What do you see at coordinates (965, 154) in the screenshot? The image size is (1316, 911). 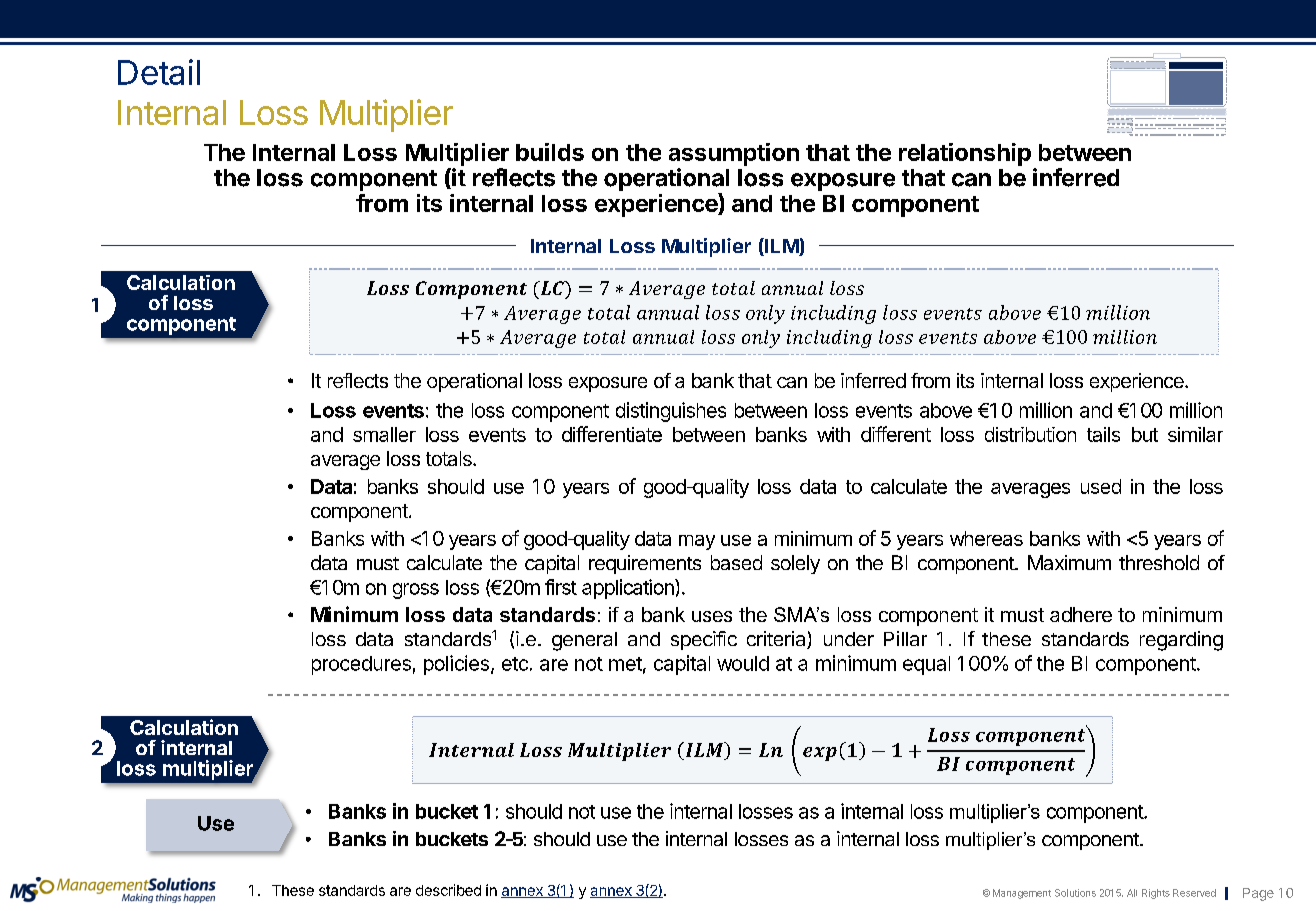 I see `relationship` at bounding box center [965, 154].
